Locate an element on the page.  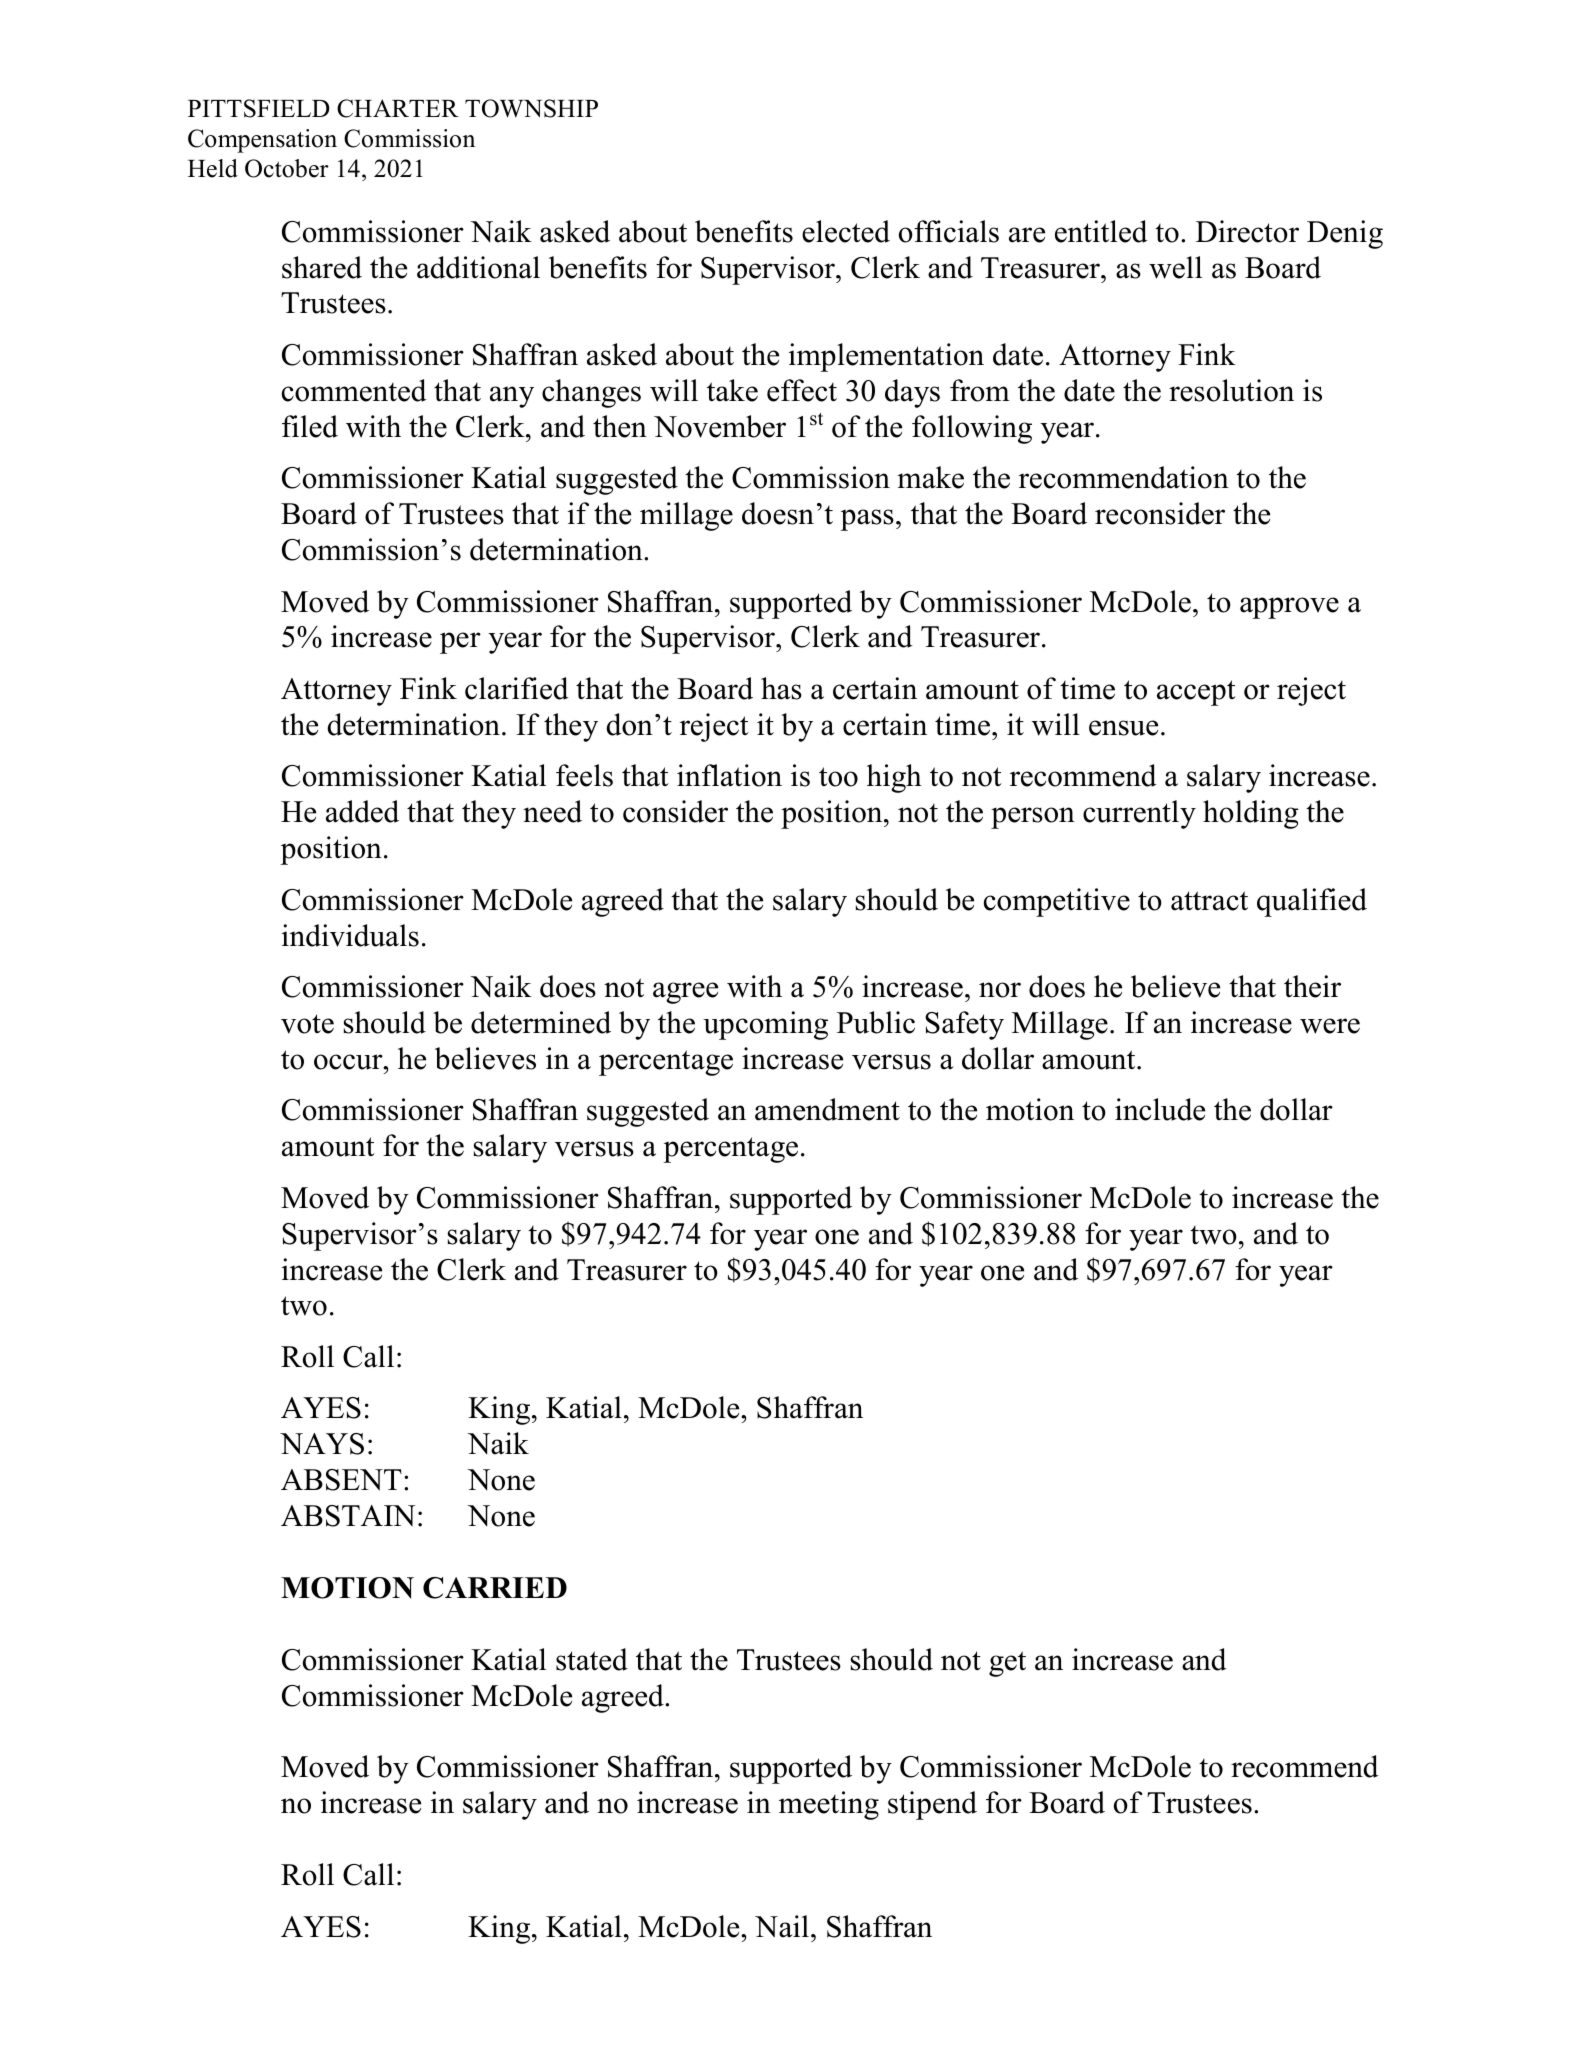
added is located at coordinates (362, 811).
